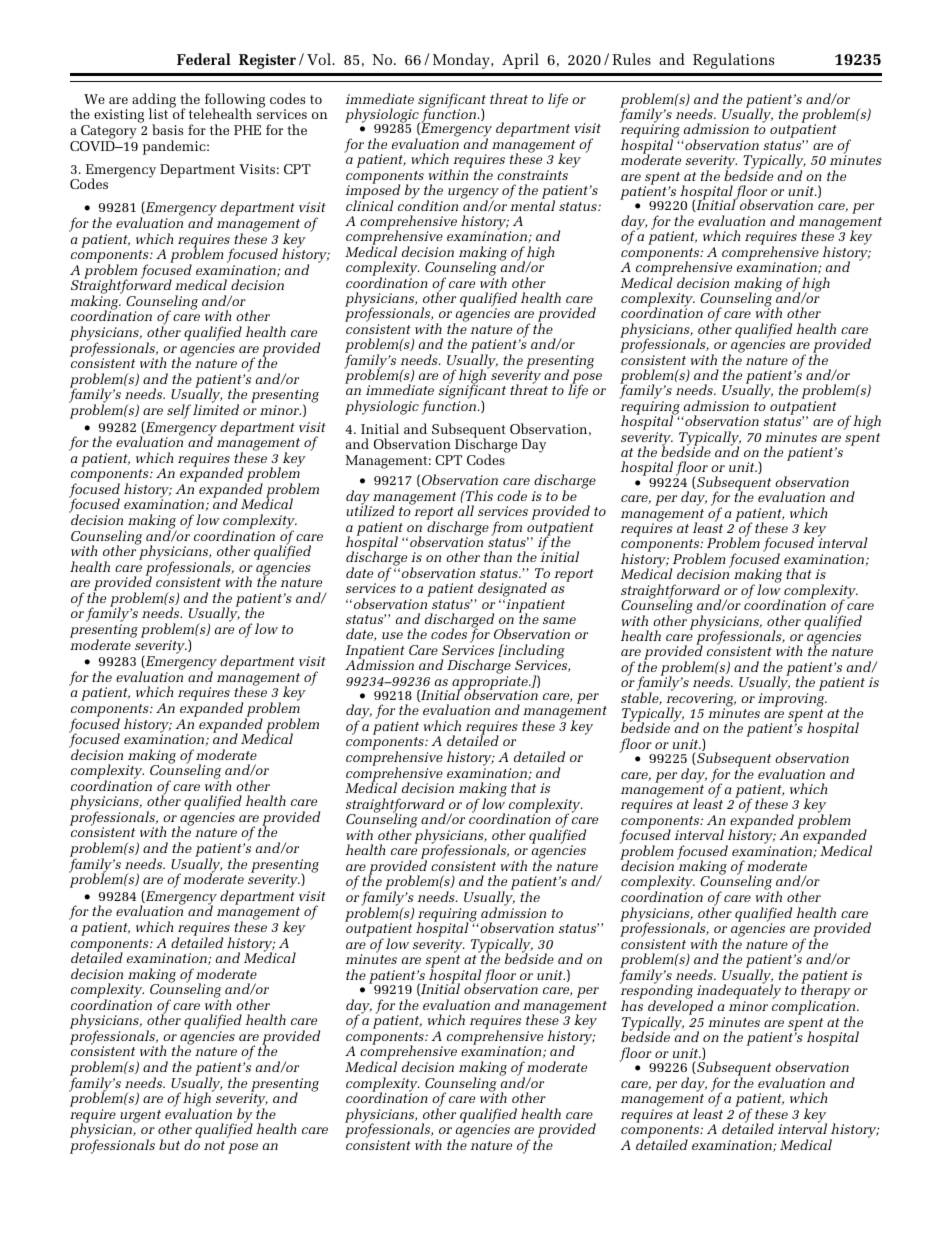  I want to click on following, so click(233, 101).
